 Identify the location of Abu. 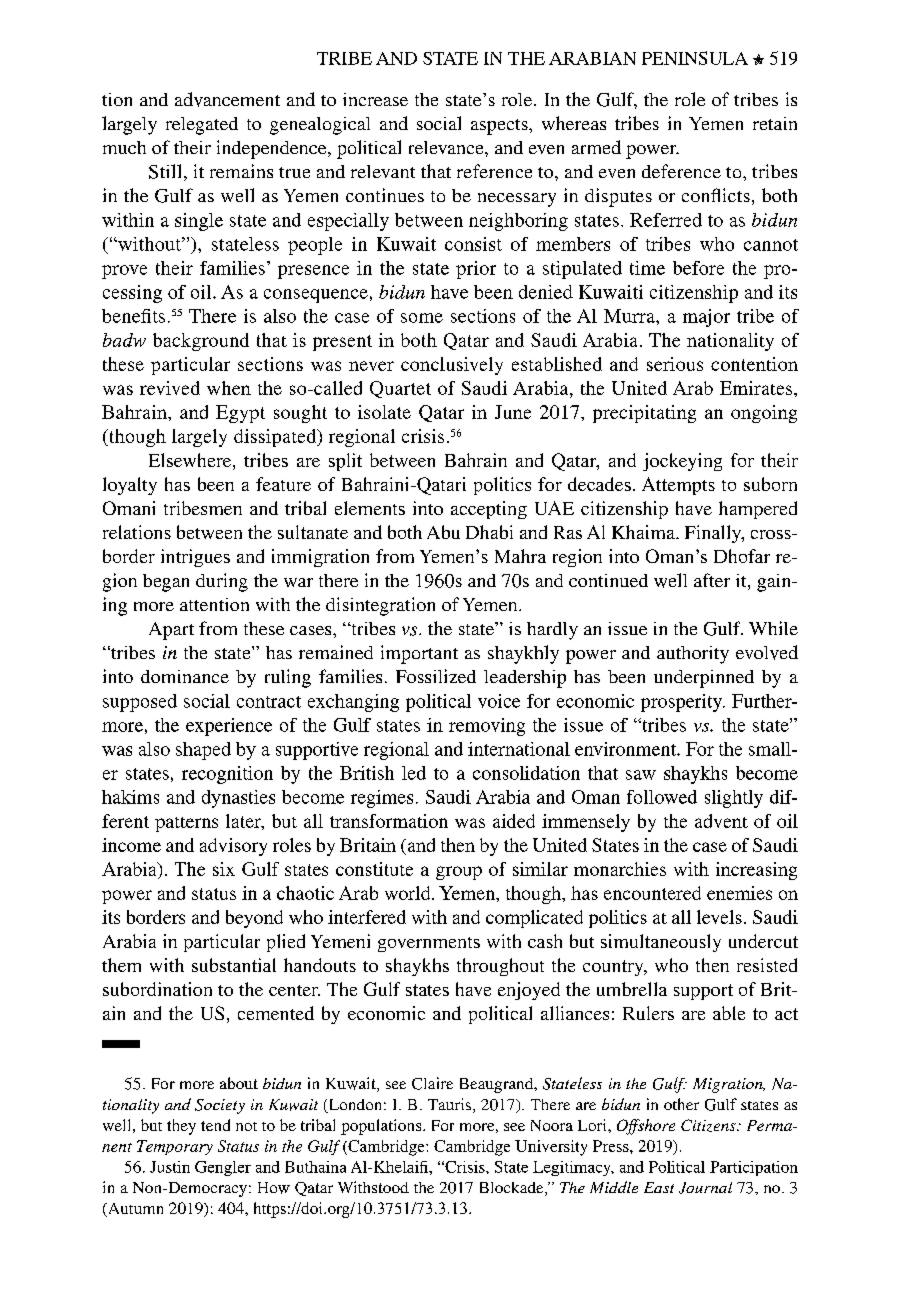
(443, 532).
